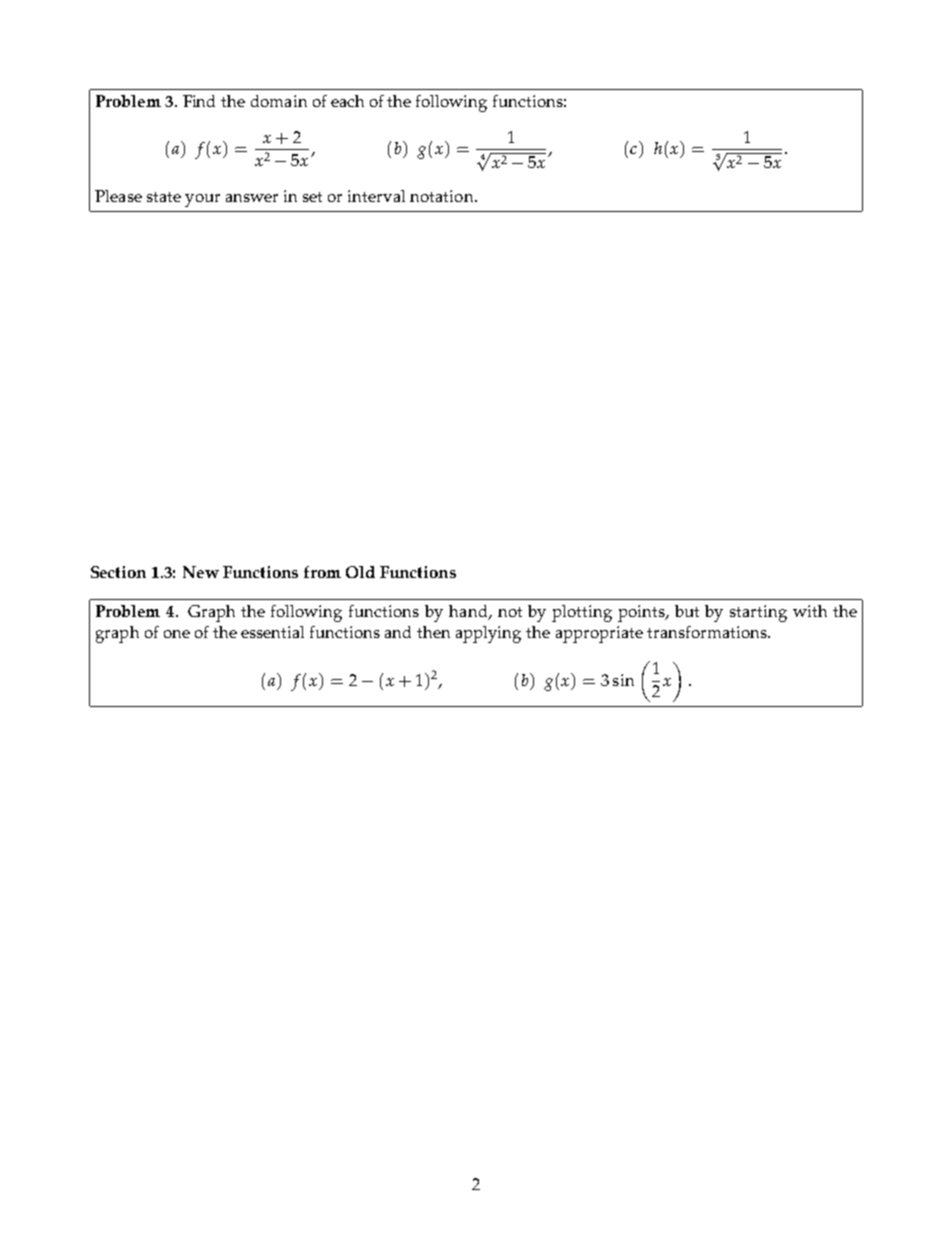 The height and width of the screenshot is (1233, 952). Describe the element at coordinates (199, 101) in the screenshot. I see `Find` at that location.
